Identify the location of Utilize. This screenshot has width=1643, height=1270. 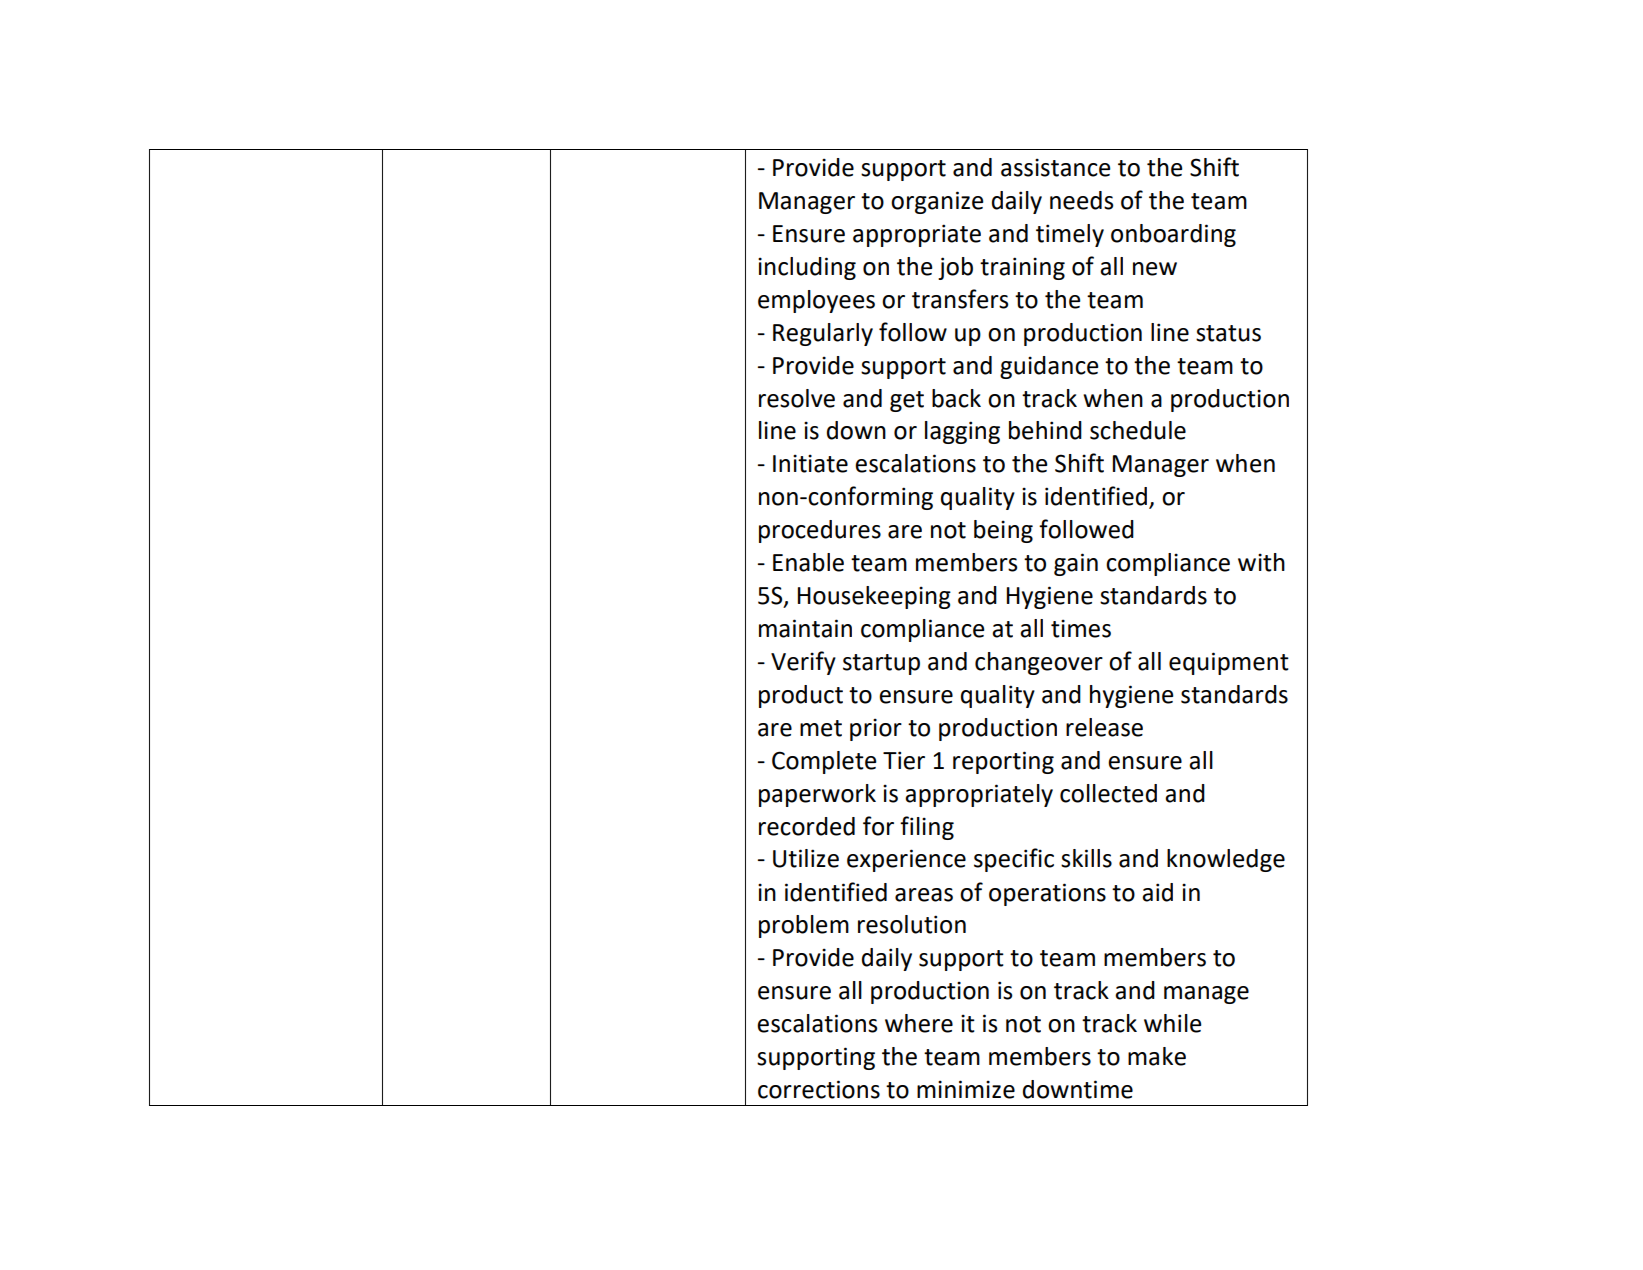
(806, 858).
